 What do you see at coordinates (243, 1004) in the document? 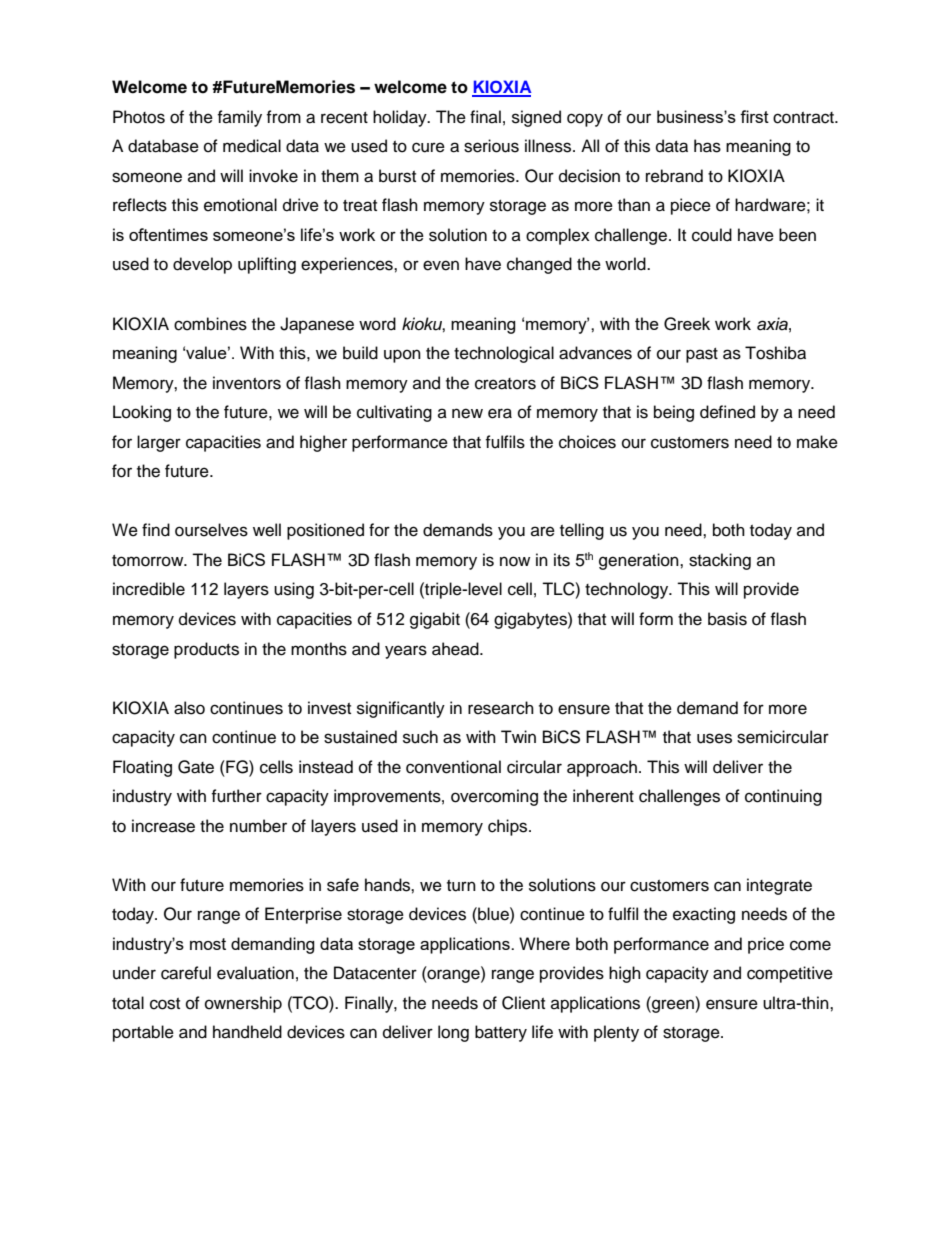
I see `ownership` at bounding box center [243, 1004].
